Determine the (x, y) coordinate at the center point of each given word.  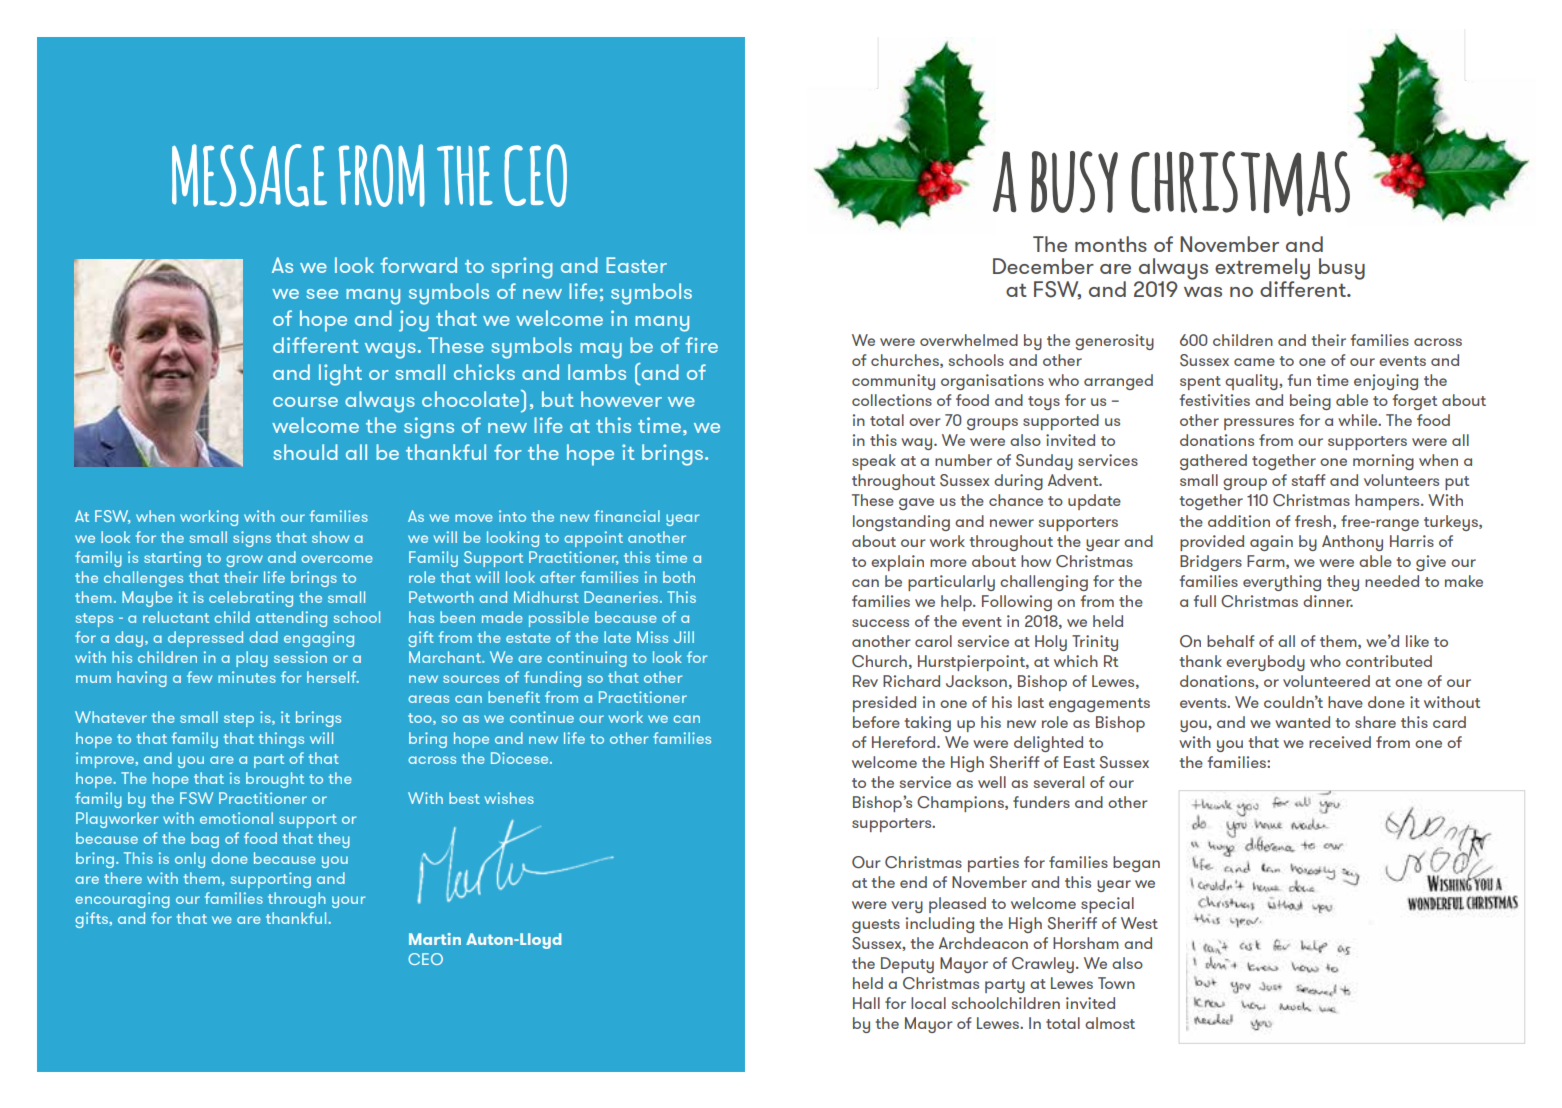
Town (1116, 983)
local (928, 1003)
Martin (435, 939)
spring (522, 268)
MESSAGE (249, 175)
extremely (1262, 270)
